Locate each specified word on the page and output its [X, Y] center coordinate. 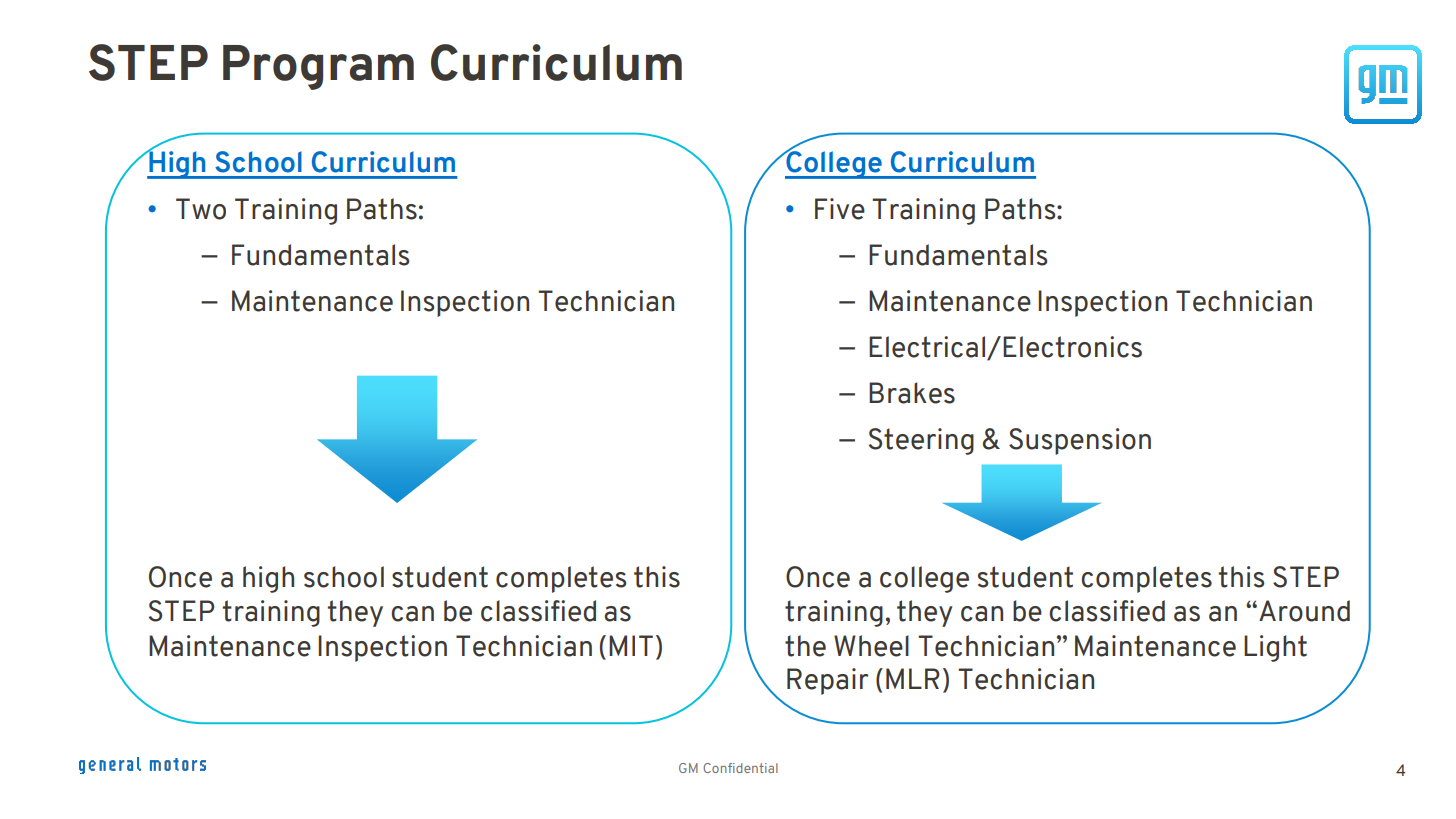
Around [1304, 611]
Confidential [740, 768]
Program [318, 67]
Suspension [1080, 441]
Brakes [912, 393]
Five [840, 209]
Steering [921, 441]
